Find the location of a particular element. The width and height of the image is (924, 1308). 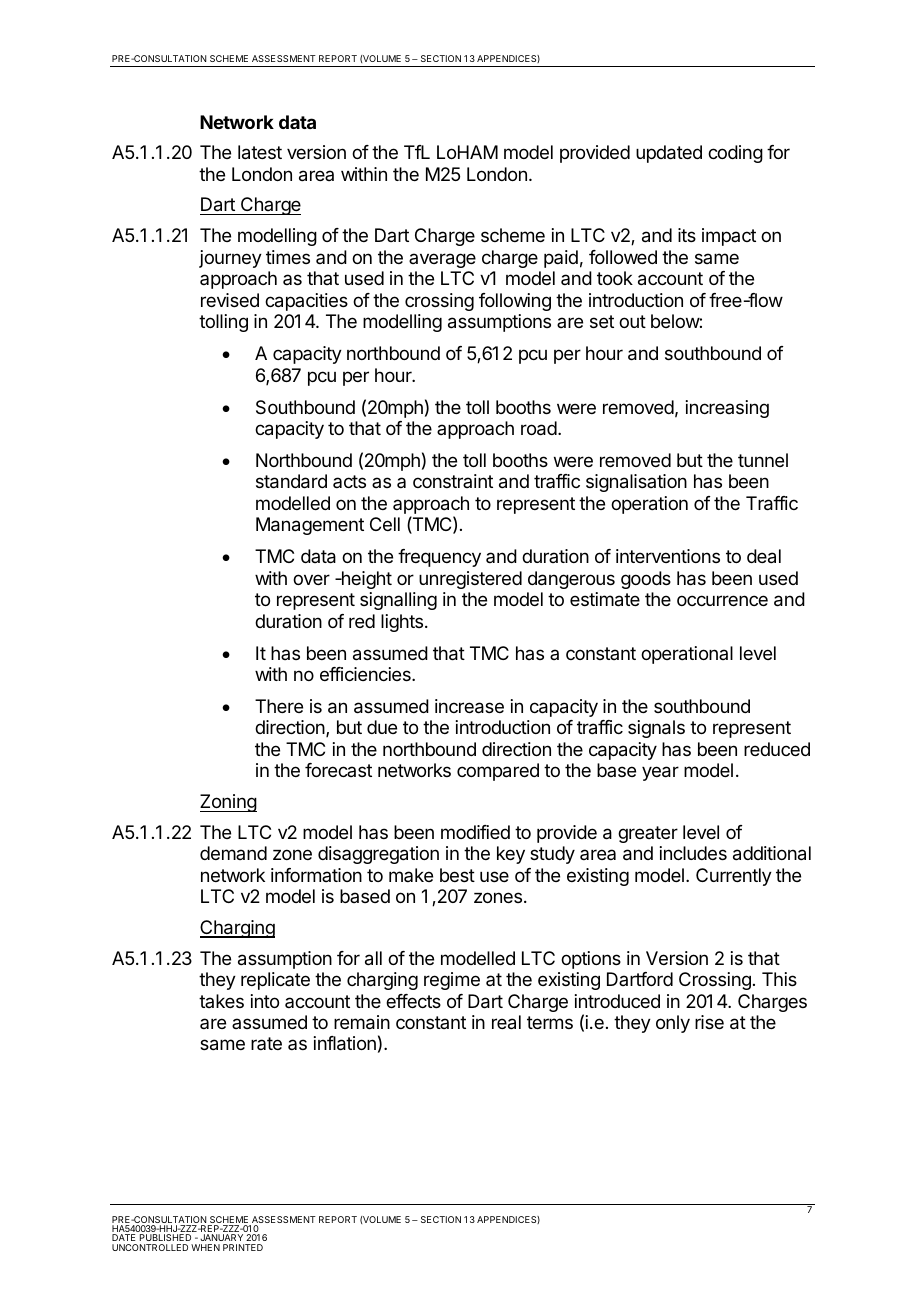

coding is located at coordinates (735, 154).
